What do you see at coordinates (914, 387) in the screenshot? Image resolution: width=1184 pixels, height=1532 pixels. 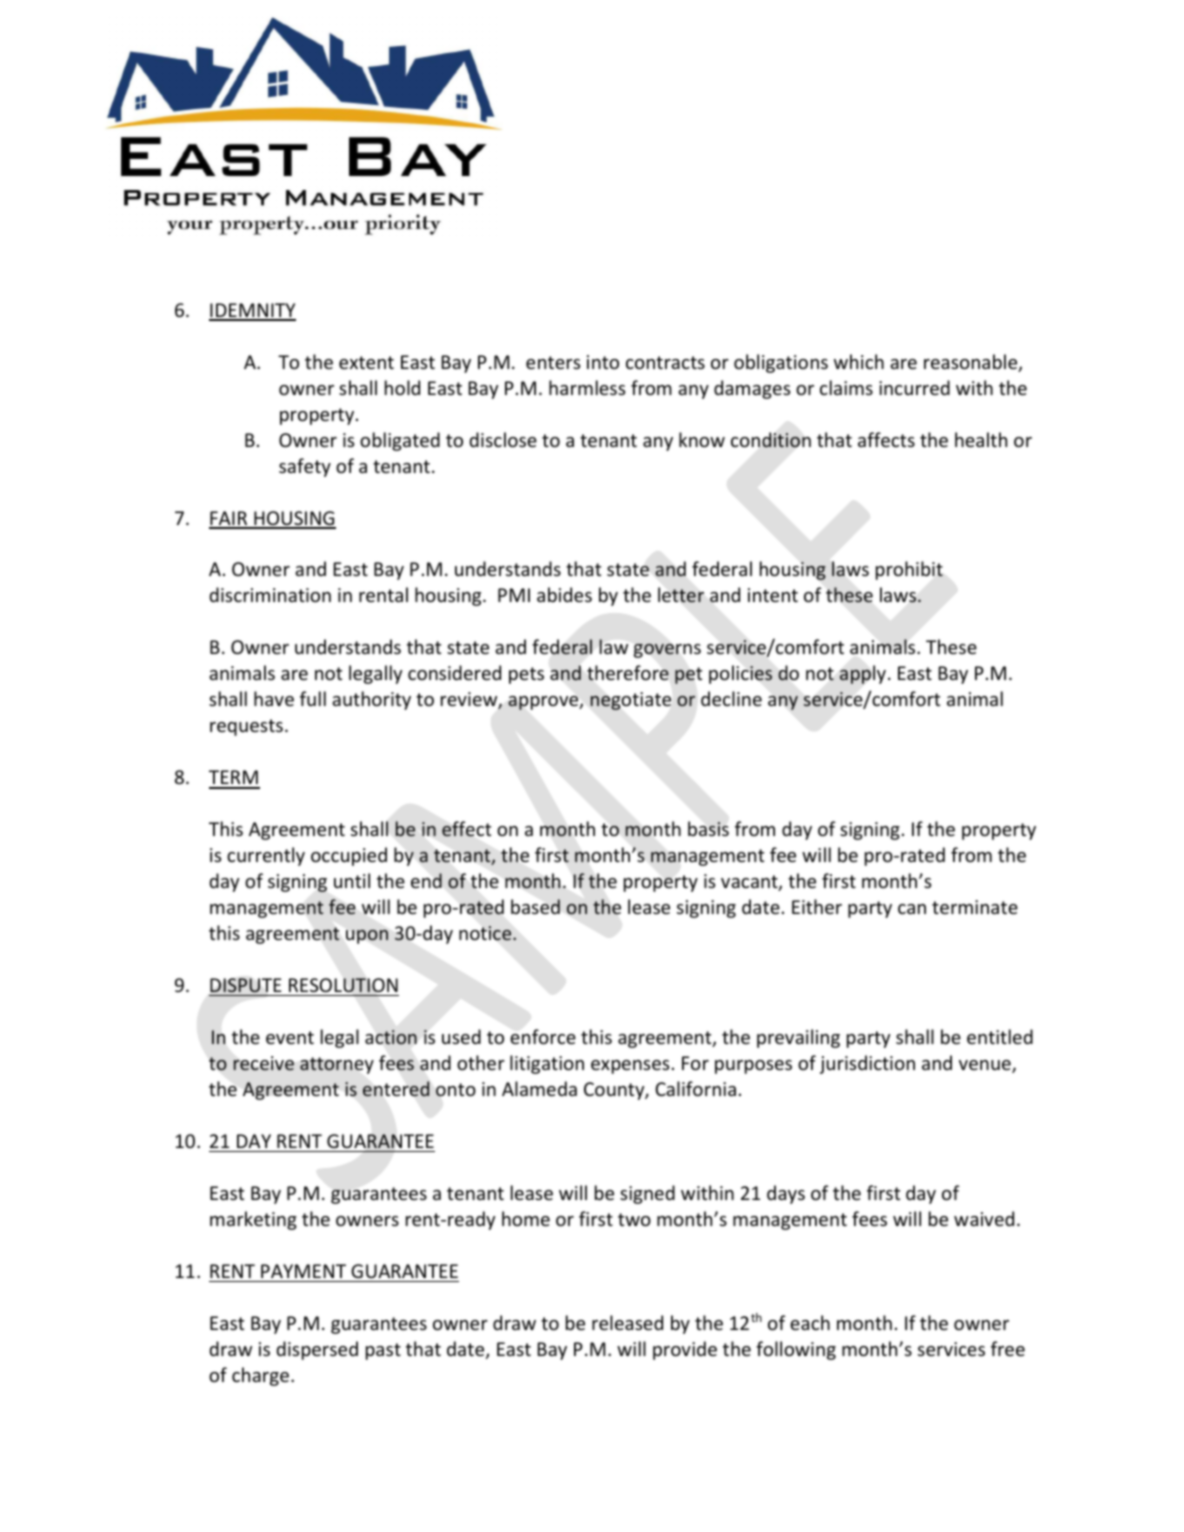 I see `incurred` at bounding box center [914, 387].
